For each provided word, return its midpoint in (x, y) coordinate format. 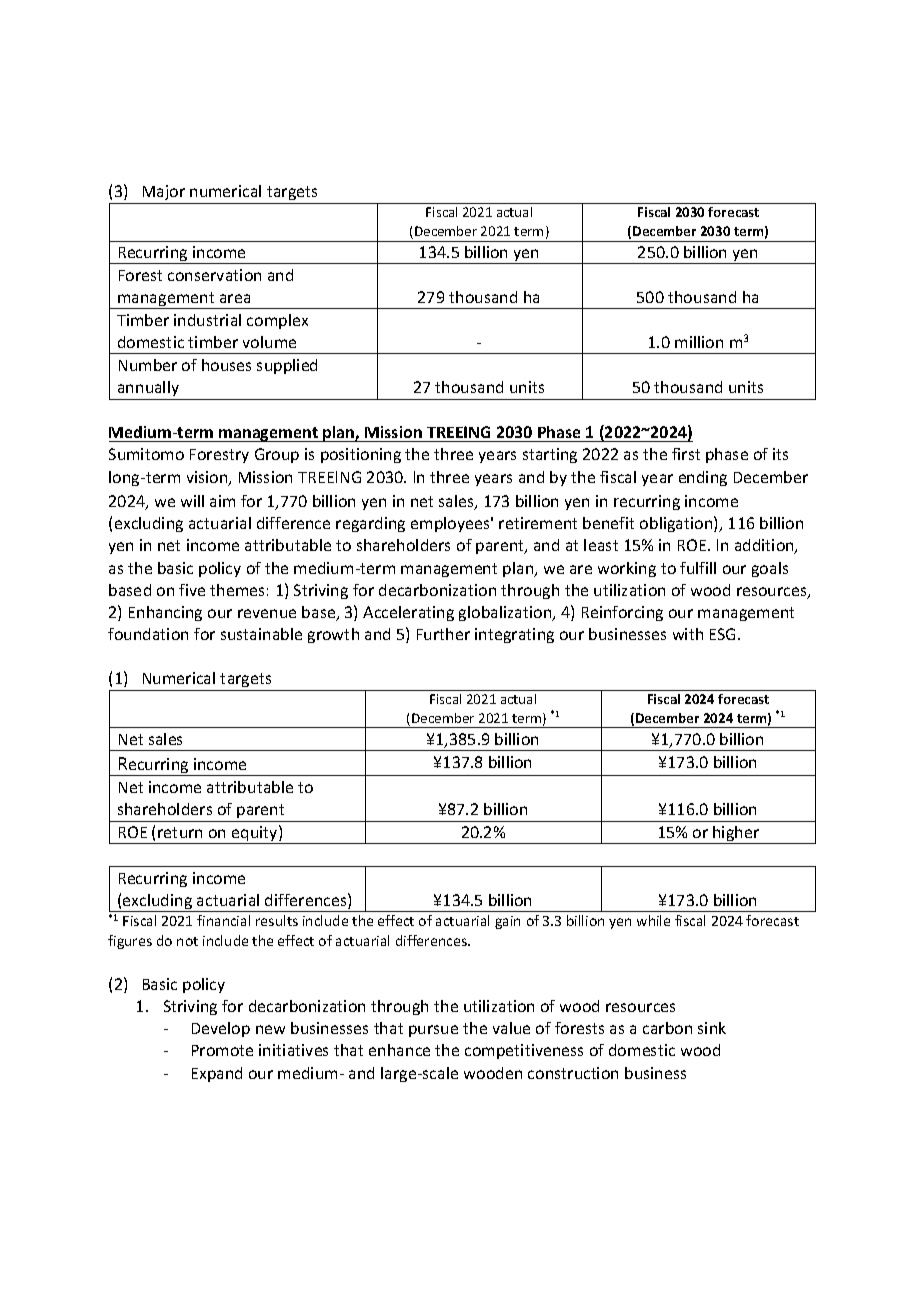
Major (163, 194)
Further (443, 634)
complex (277, 321)
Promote (222, 1050)
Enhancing (165, 613)
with (688, 634)
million (699, 342)
